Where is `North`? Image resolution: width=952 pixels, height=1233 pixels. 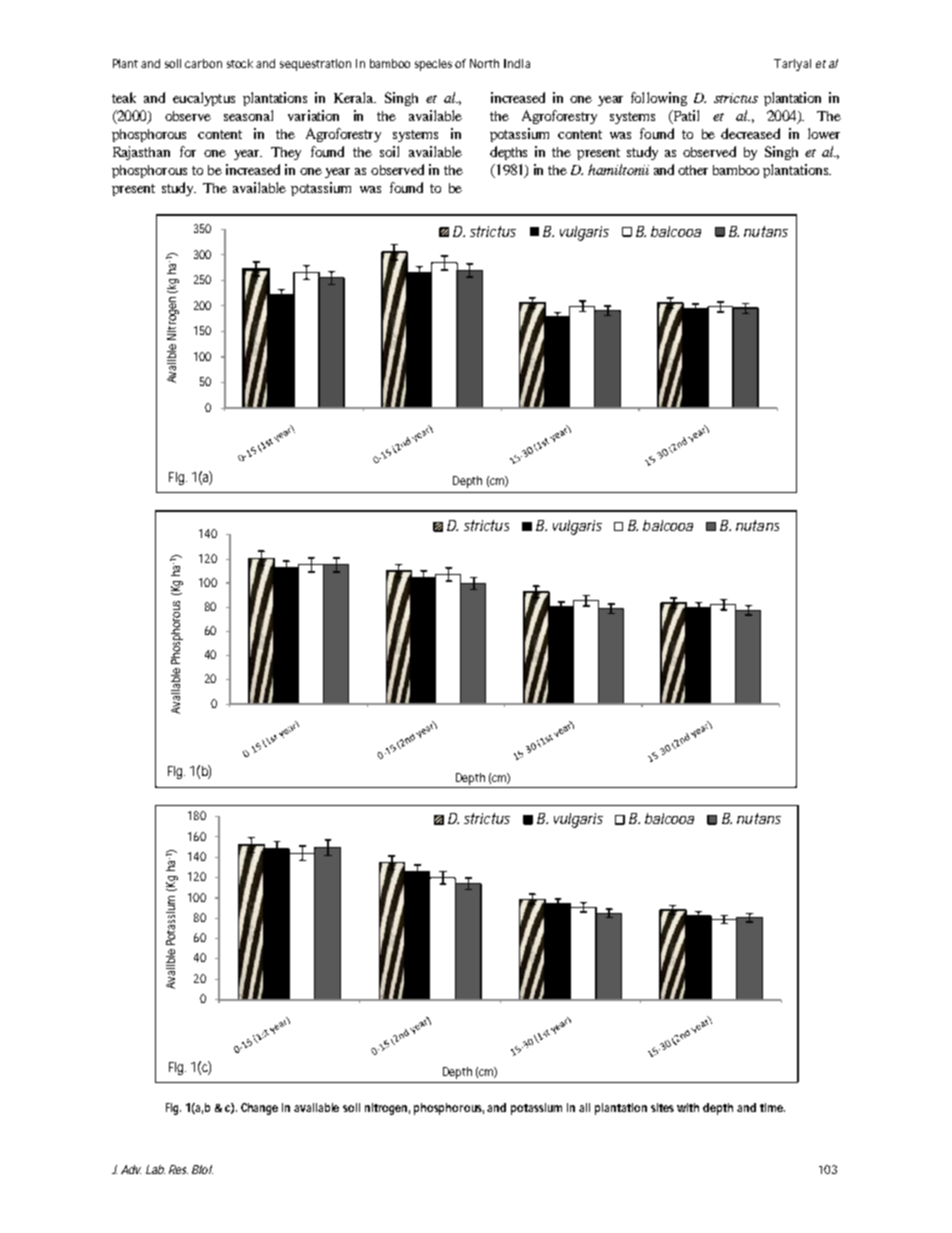
North is located at coordinates (484, 63).
